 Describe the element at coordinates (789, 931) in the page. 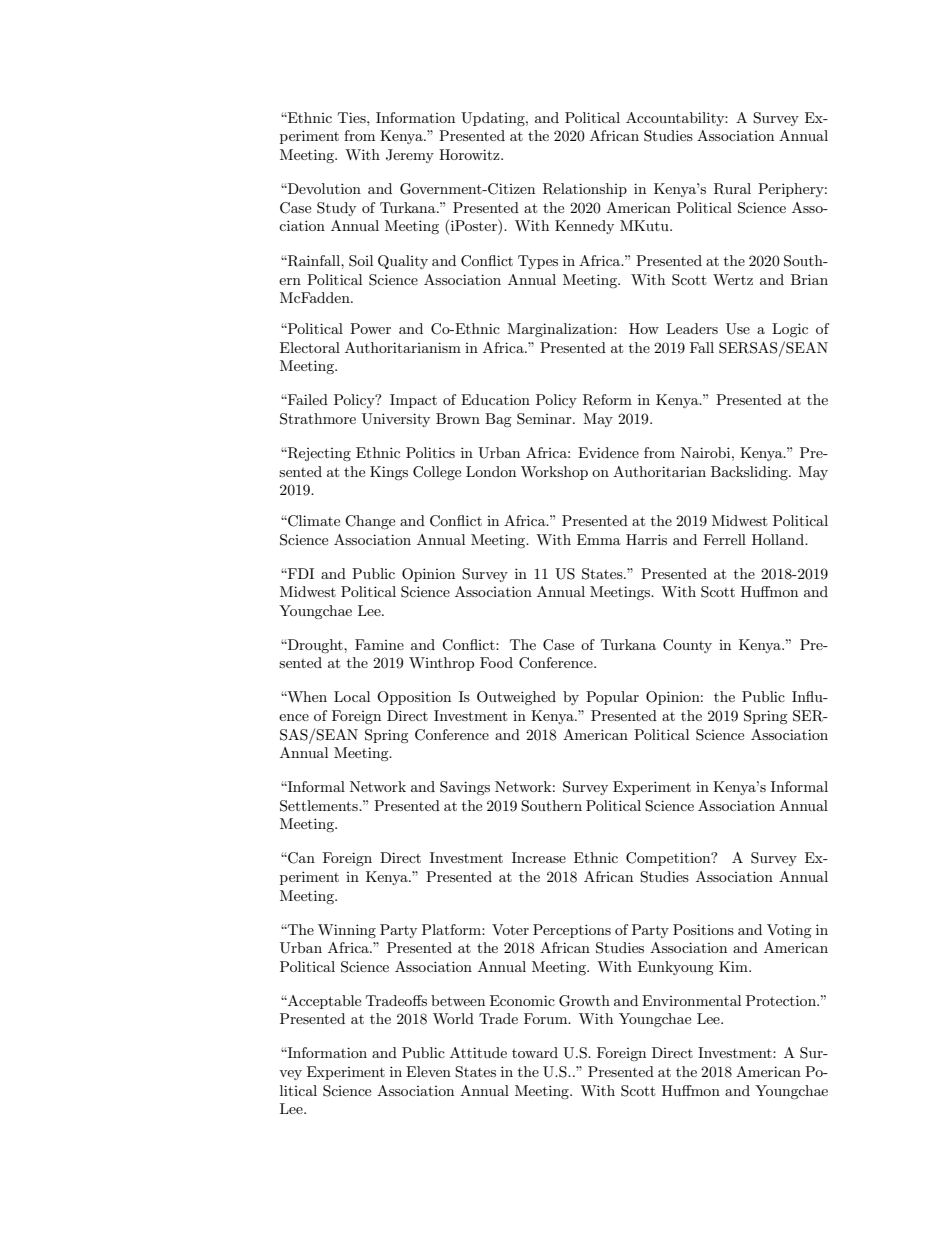

I see `Voting` at that location.
